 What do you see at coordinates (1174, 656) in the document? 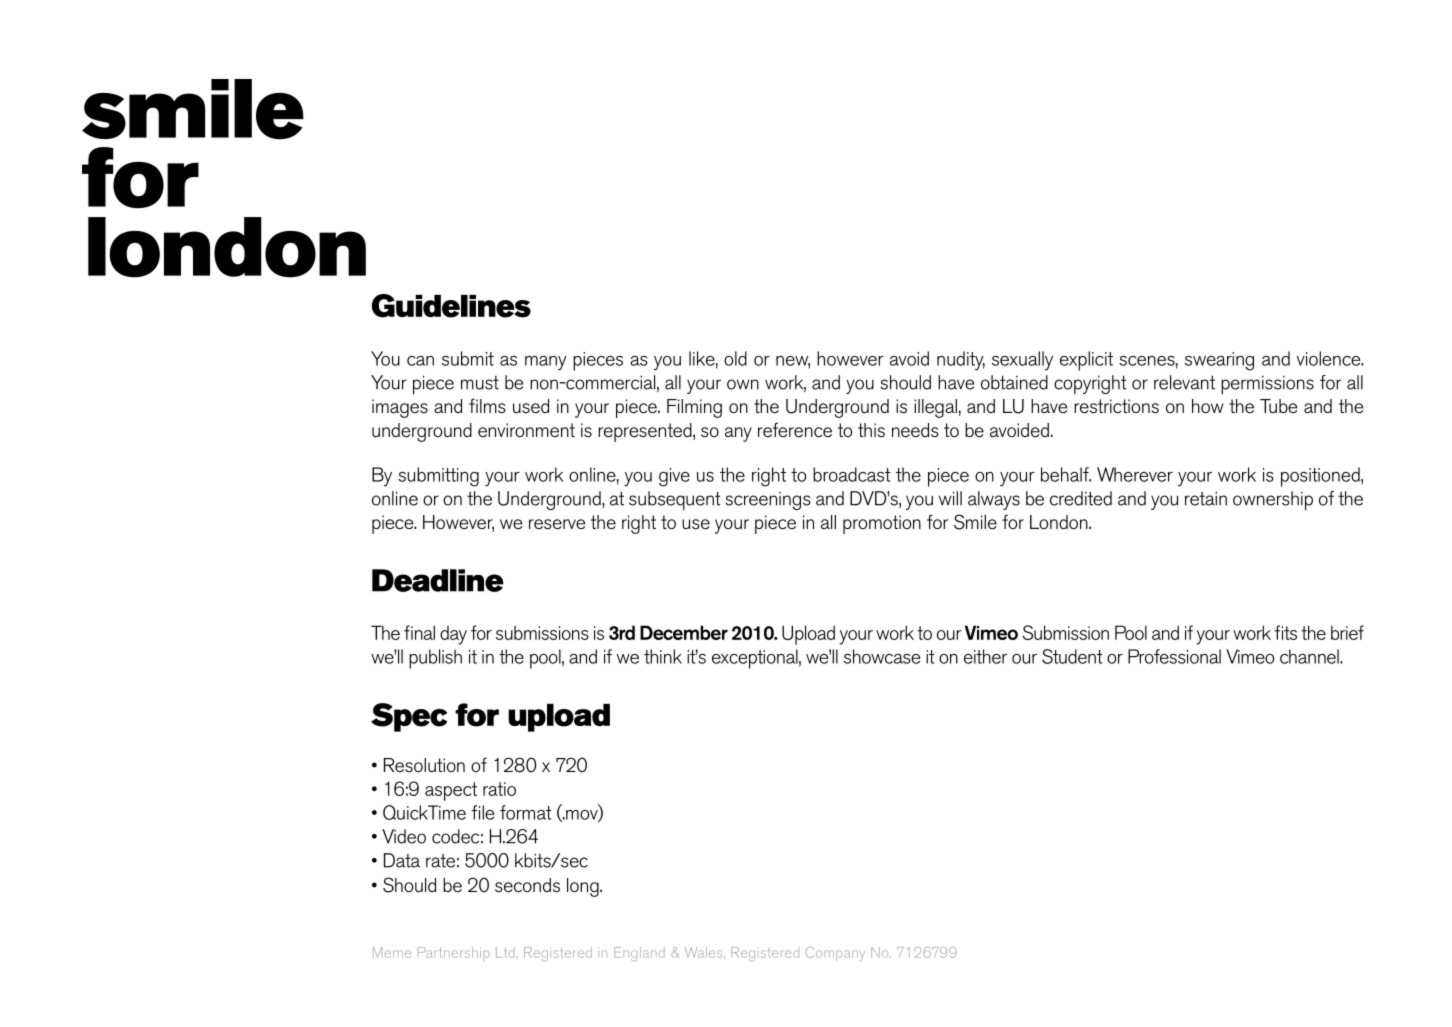
I see `Professional` at bounding box center [1174, 656].
